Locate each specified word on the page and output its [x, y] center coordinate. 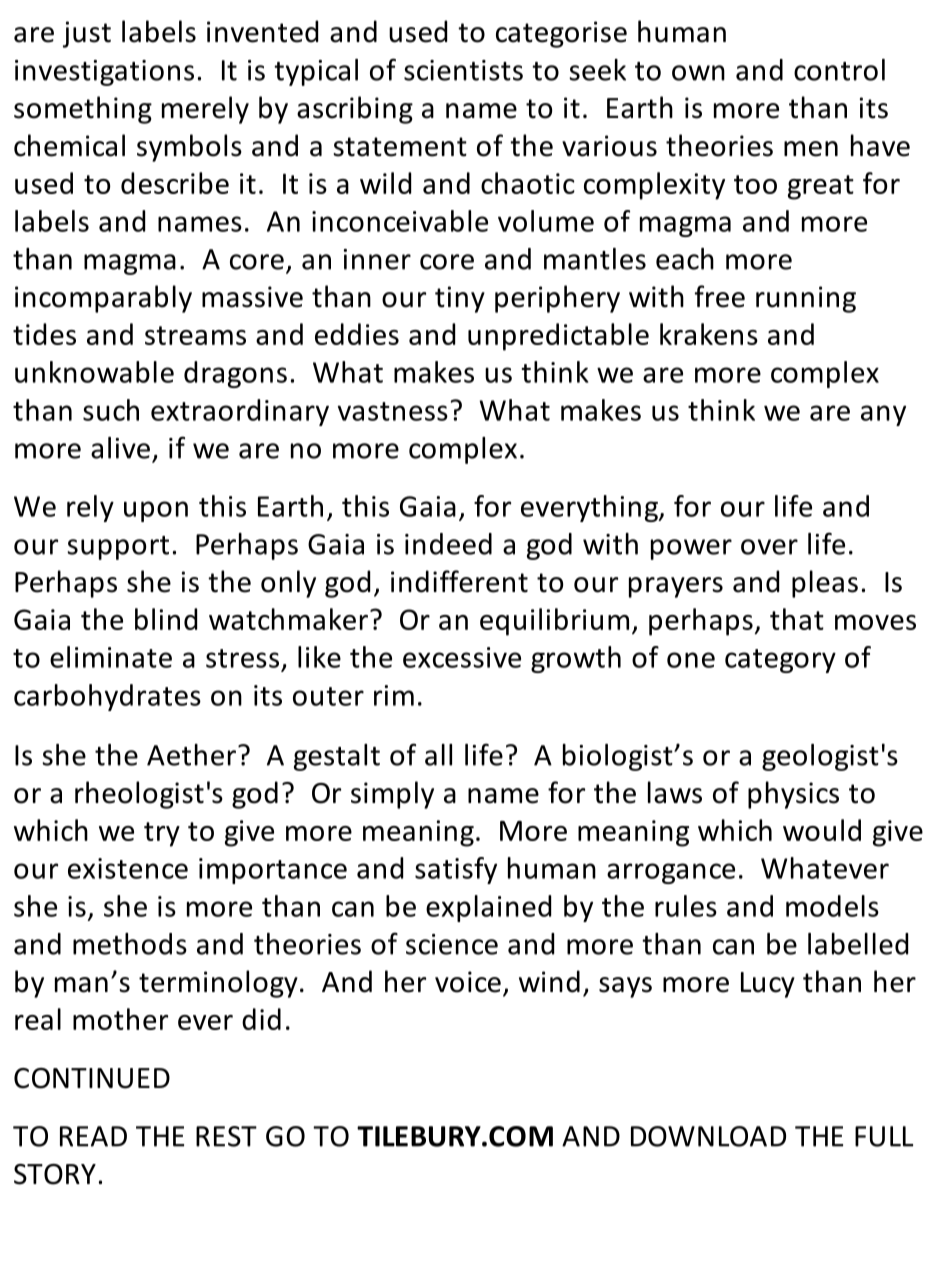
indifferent [459, 581]
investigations [104, 73]
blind [166, 619]
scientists [463, 70]
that [797, 619]
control [839, 70]
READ [93, 1136]
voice [468, 982]
